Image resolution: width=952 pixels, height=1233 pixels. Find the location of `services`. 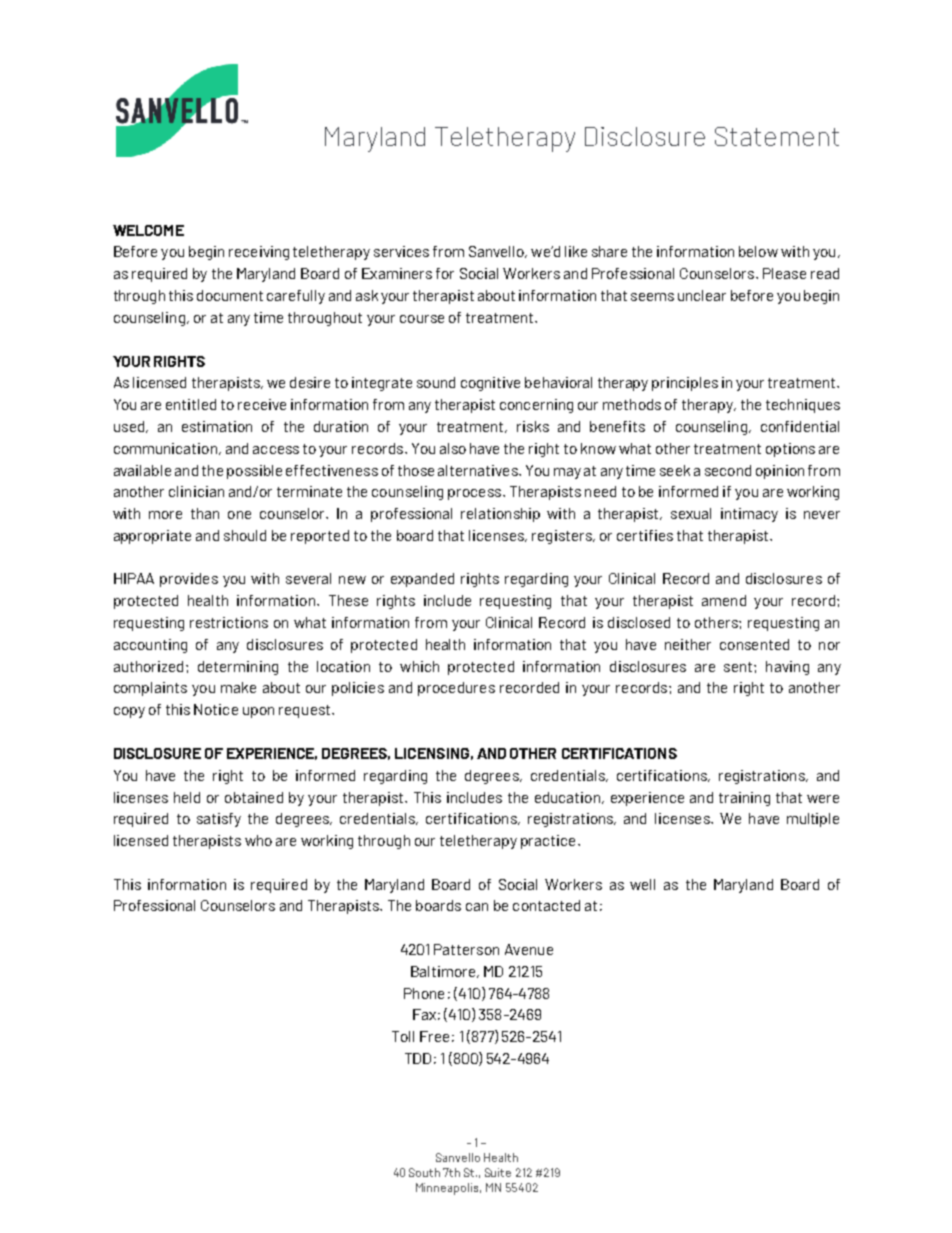

services is located at coordinates (401, 251).
